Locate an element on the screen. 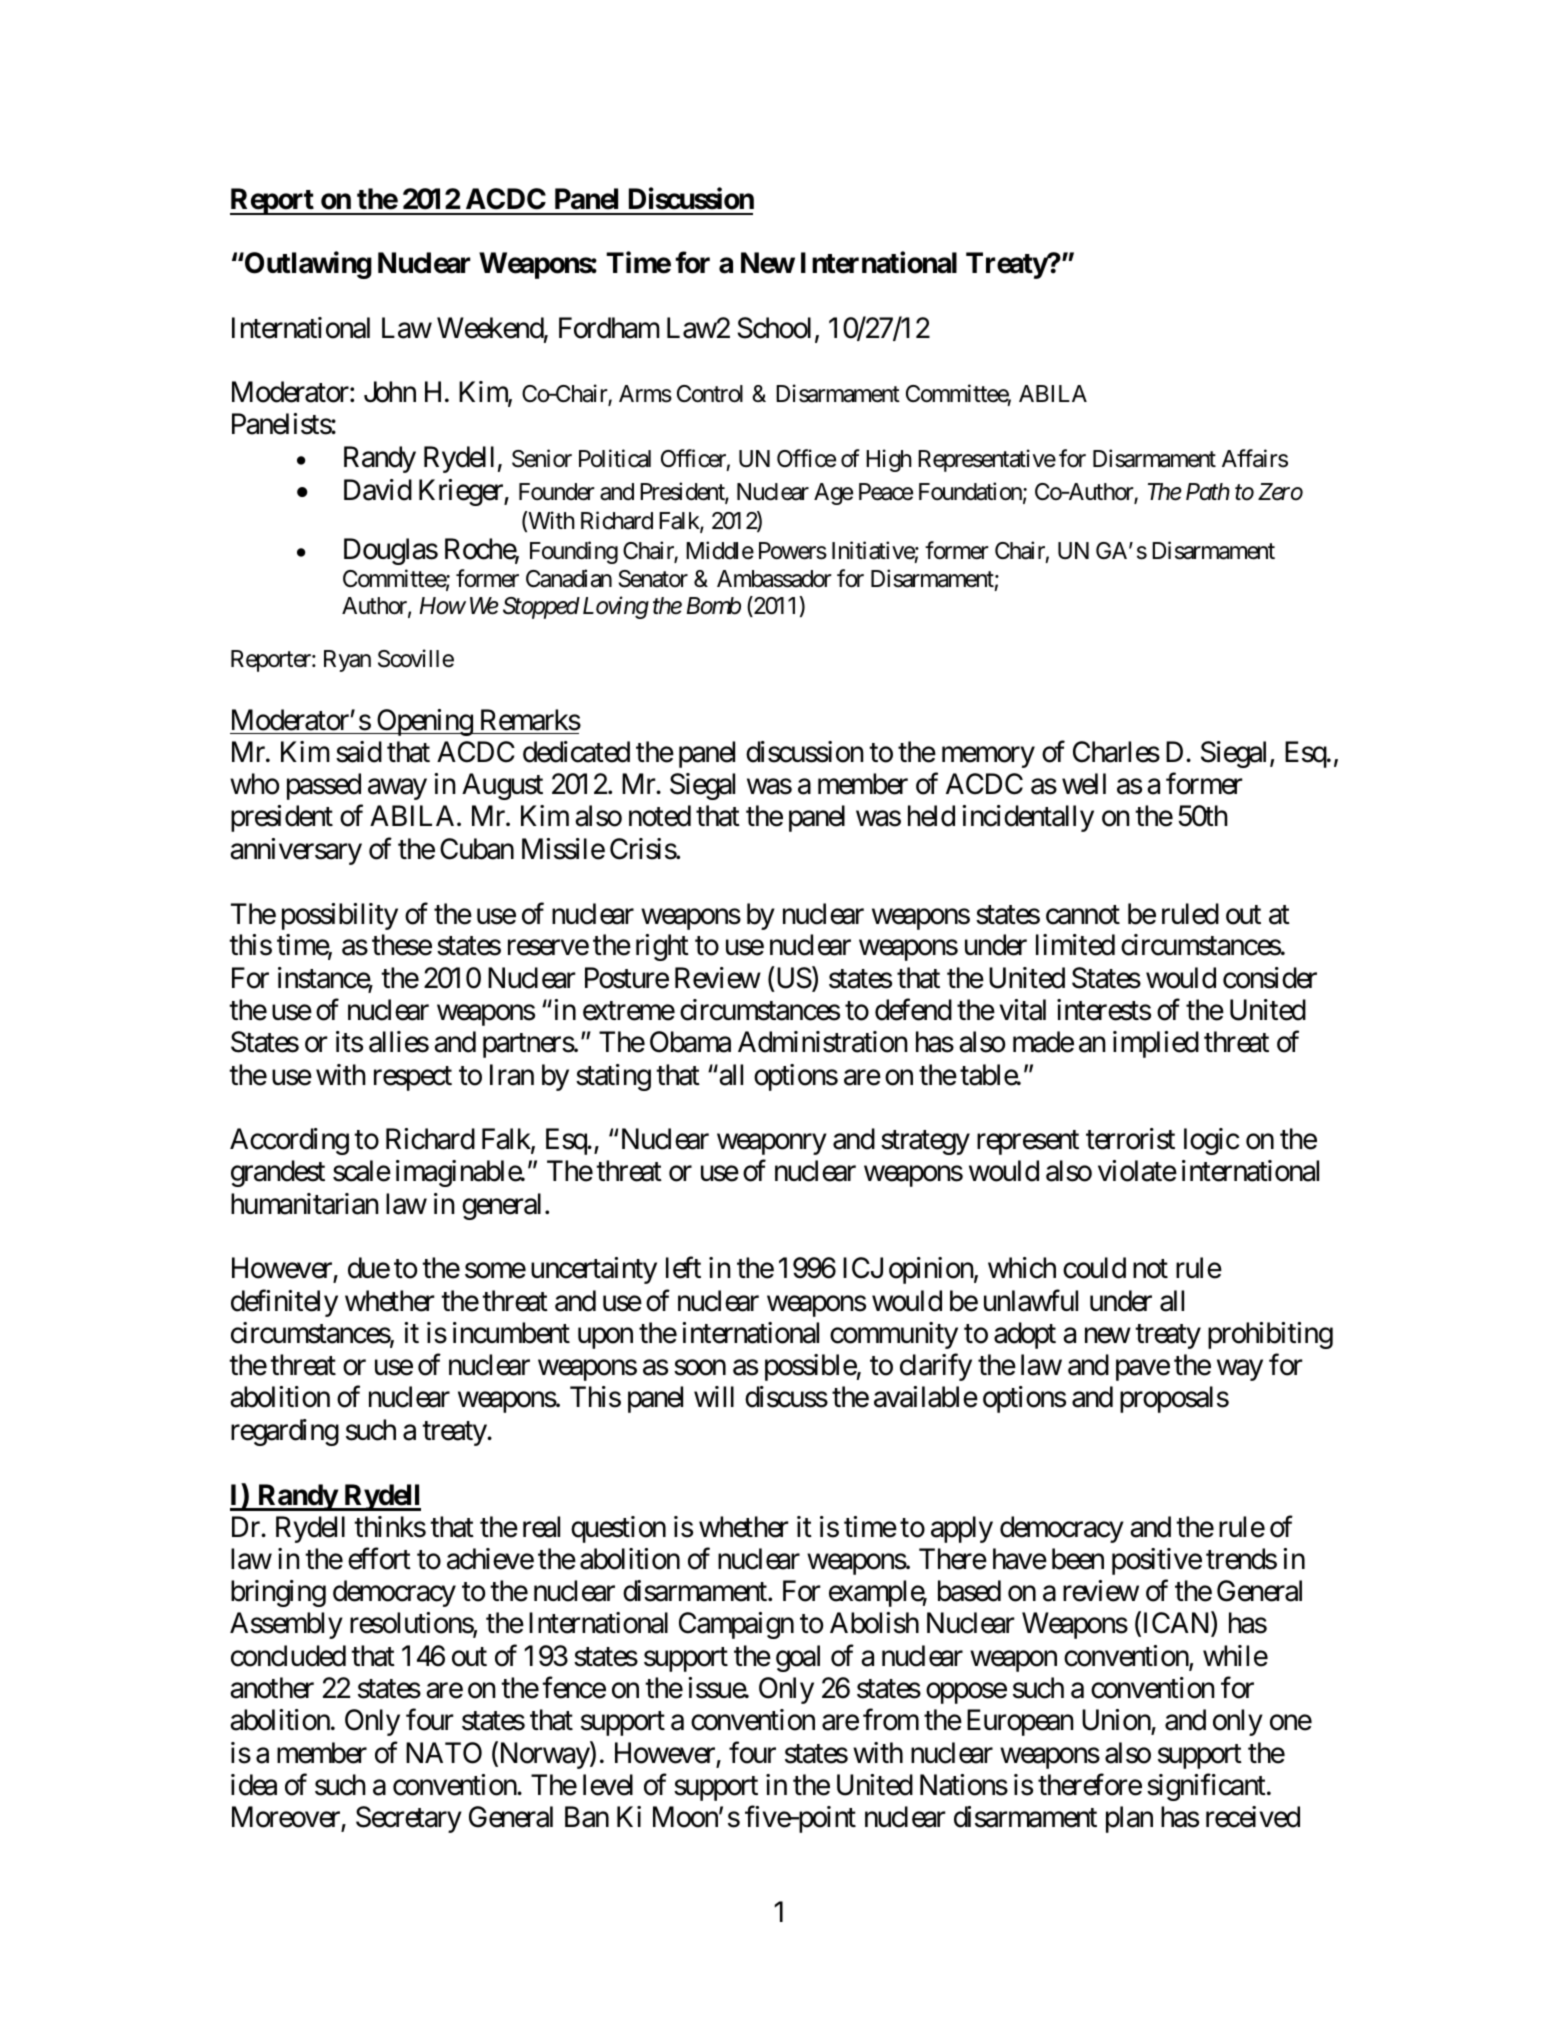 The width and height of the screenshot is (1562, 2021). John is located at coordinates (390, 392).
